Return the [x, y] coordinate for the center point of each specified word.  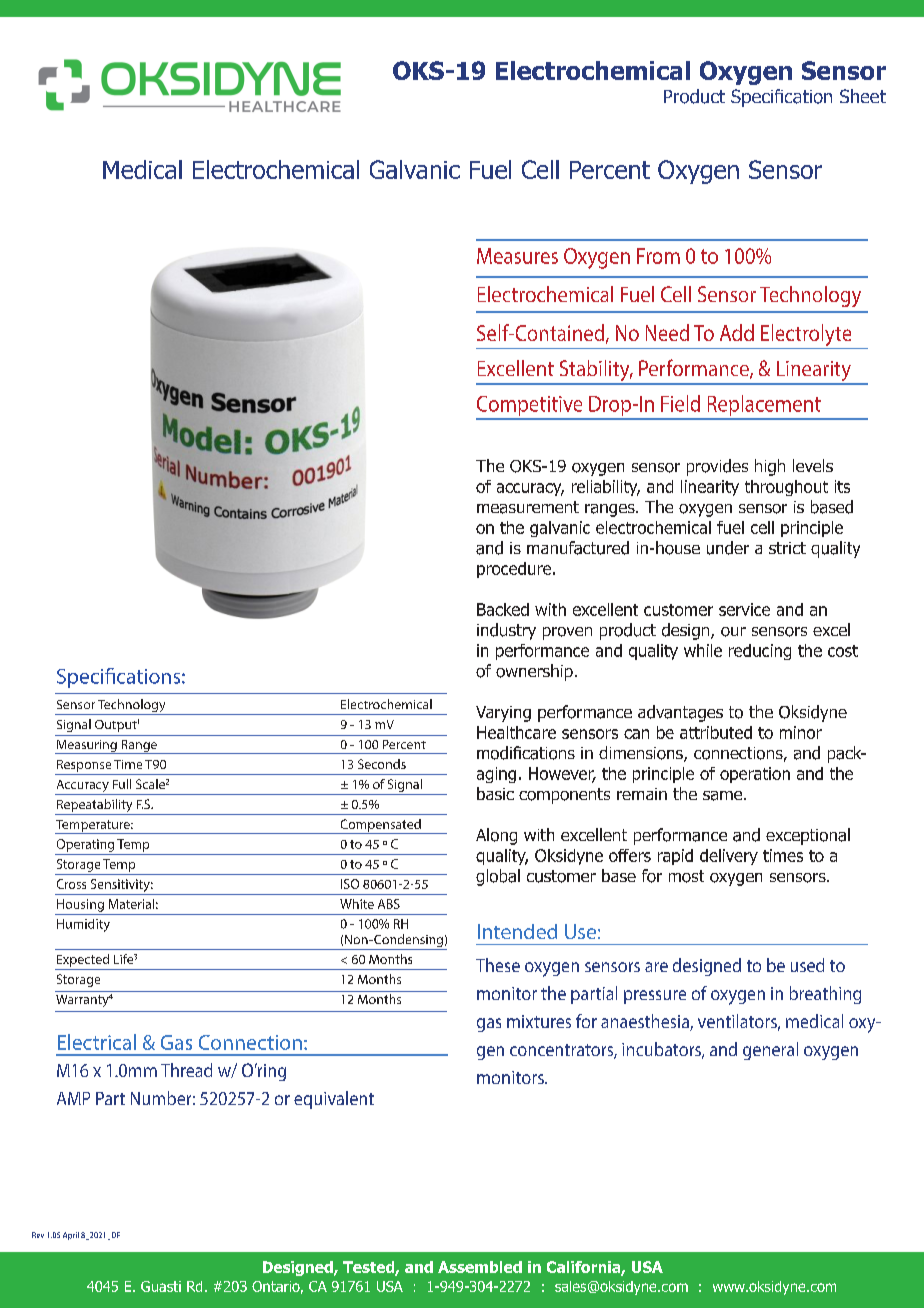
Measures [517, 256]
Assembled [480, 1267]
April [71, 1236]
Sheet [863, 96]
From [658, 256]
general [770, 1051]
